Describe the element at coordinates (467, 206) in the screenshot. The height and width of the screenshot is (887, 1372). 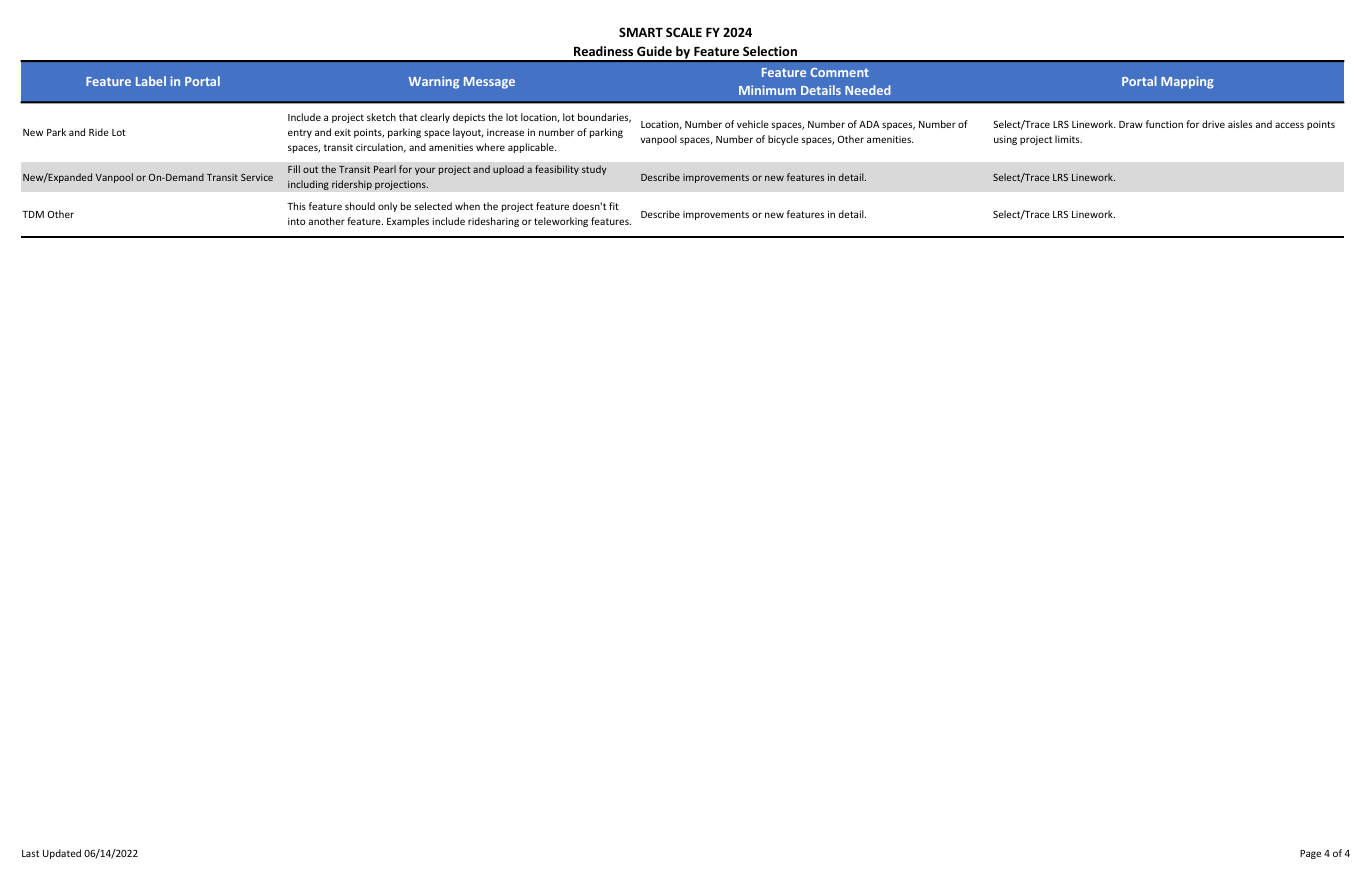
I see `when` at that location.
